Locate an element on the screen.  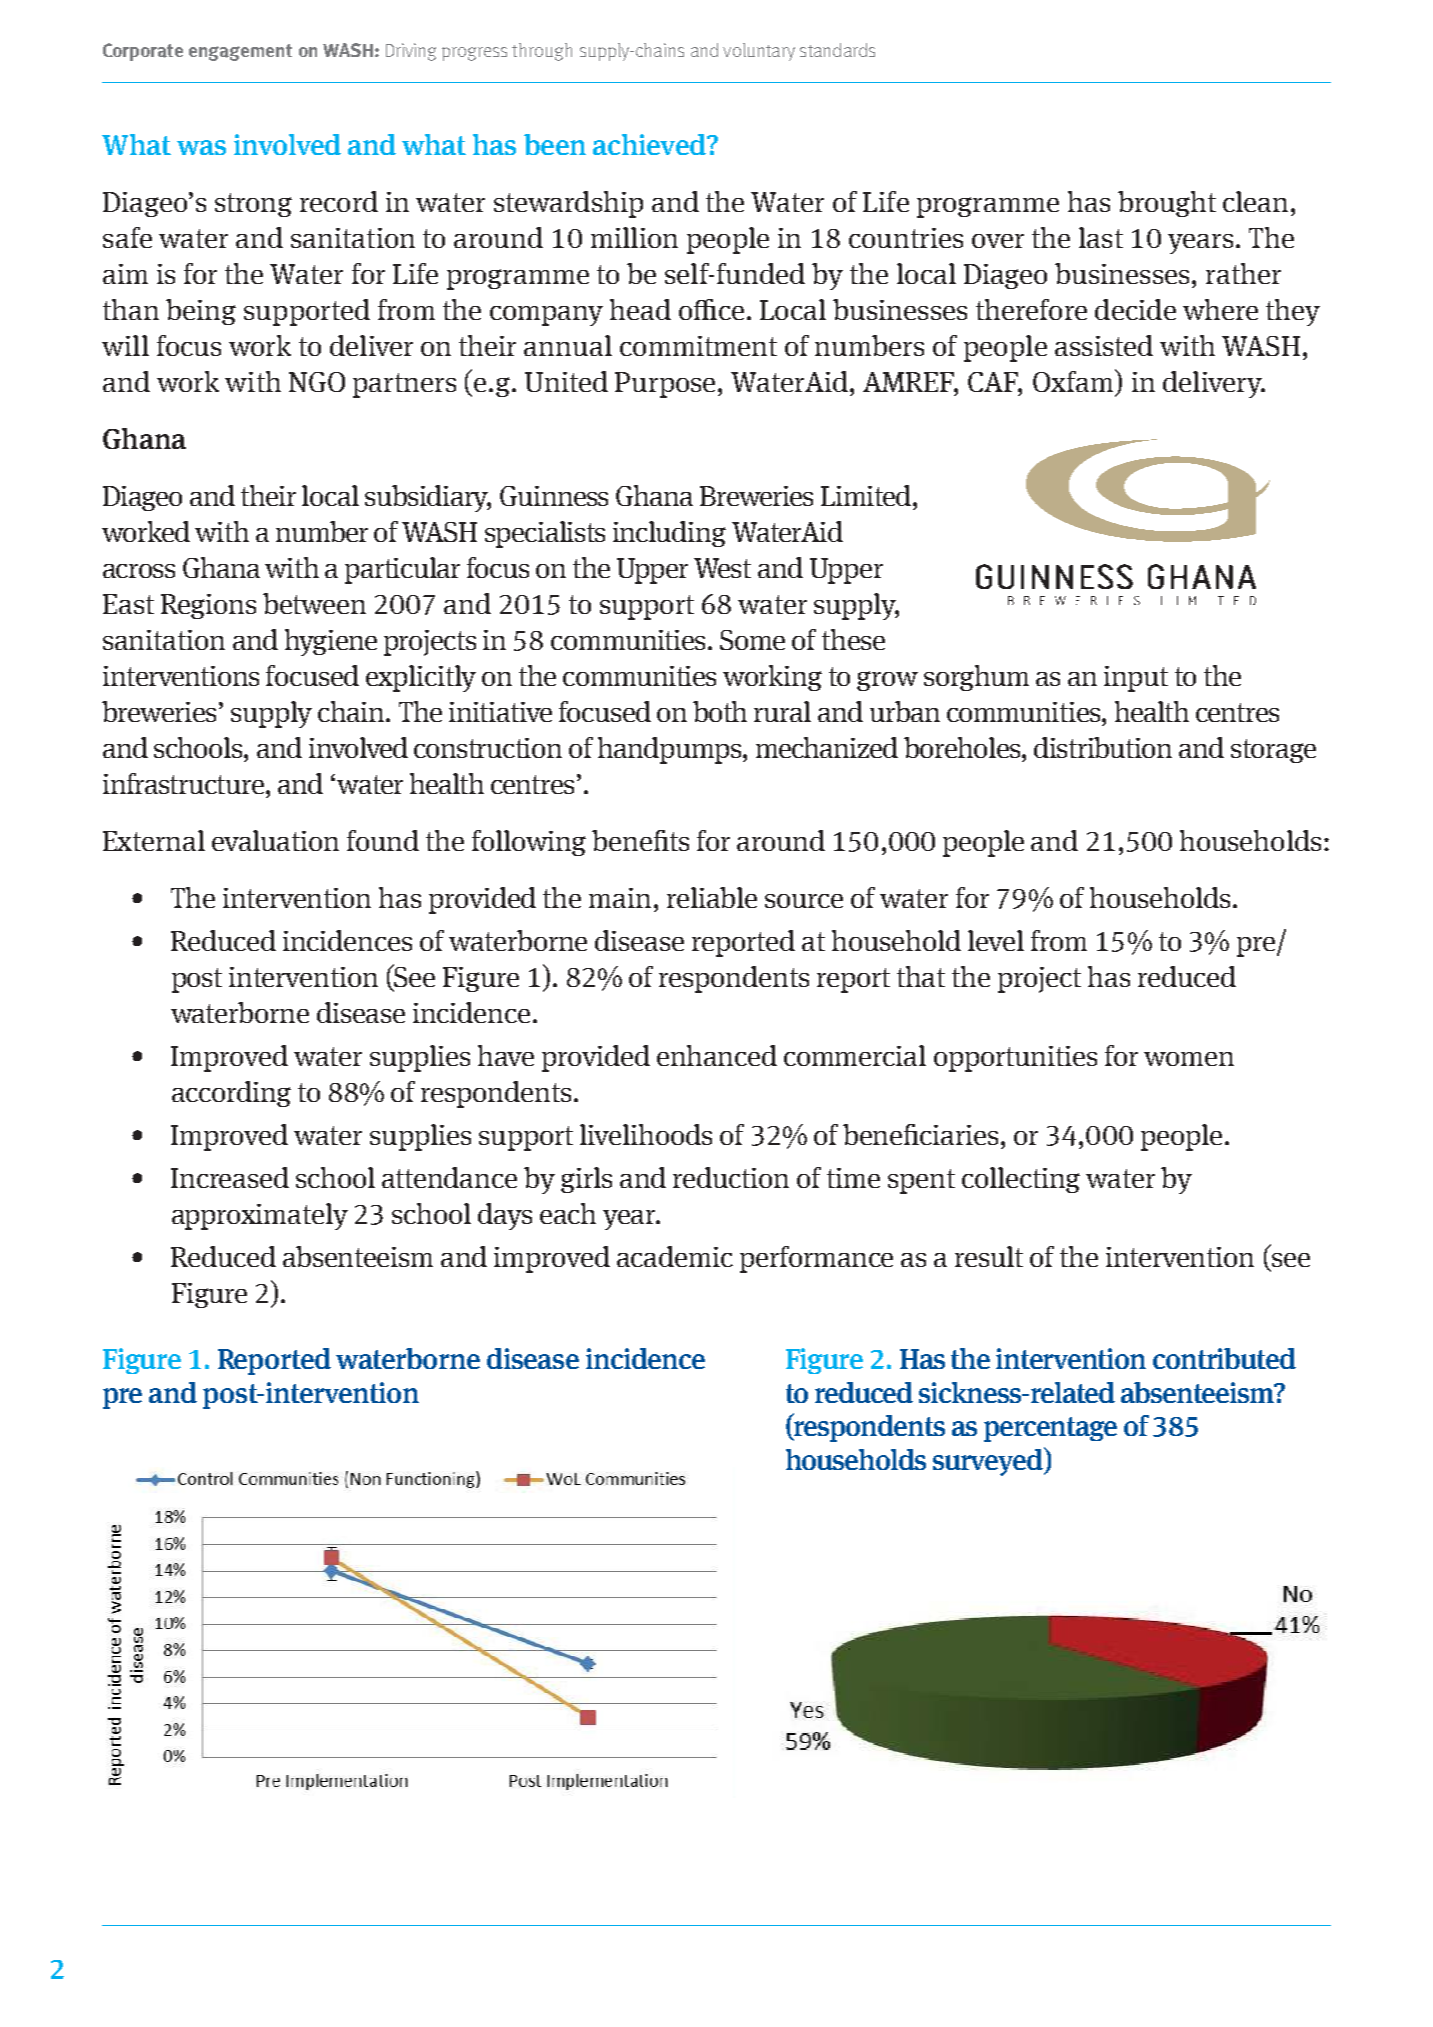
NGO is located at coordinates (317, 382).
